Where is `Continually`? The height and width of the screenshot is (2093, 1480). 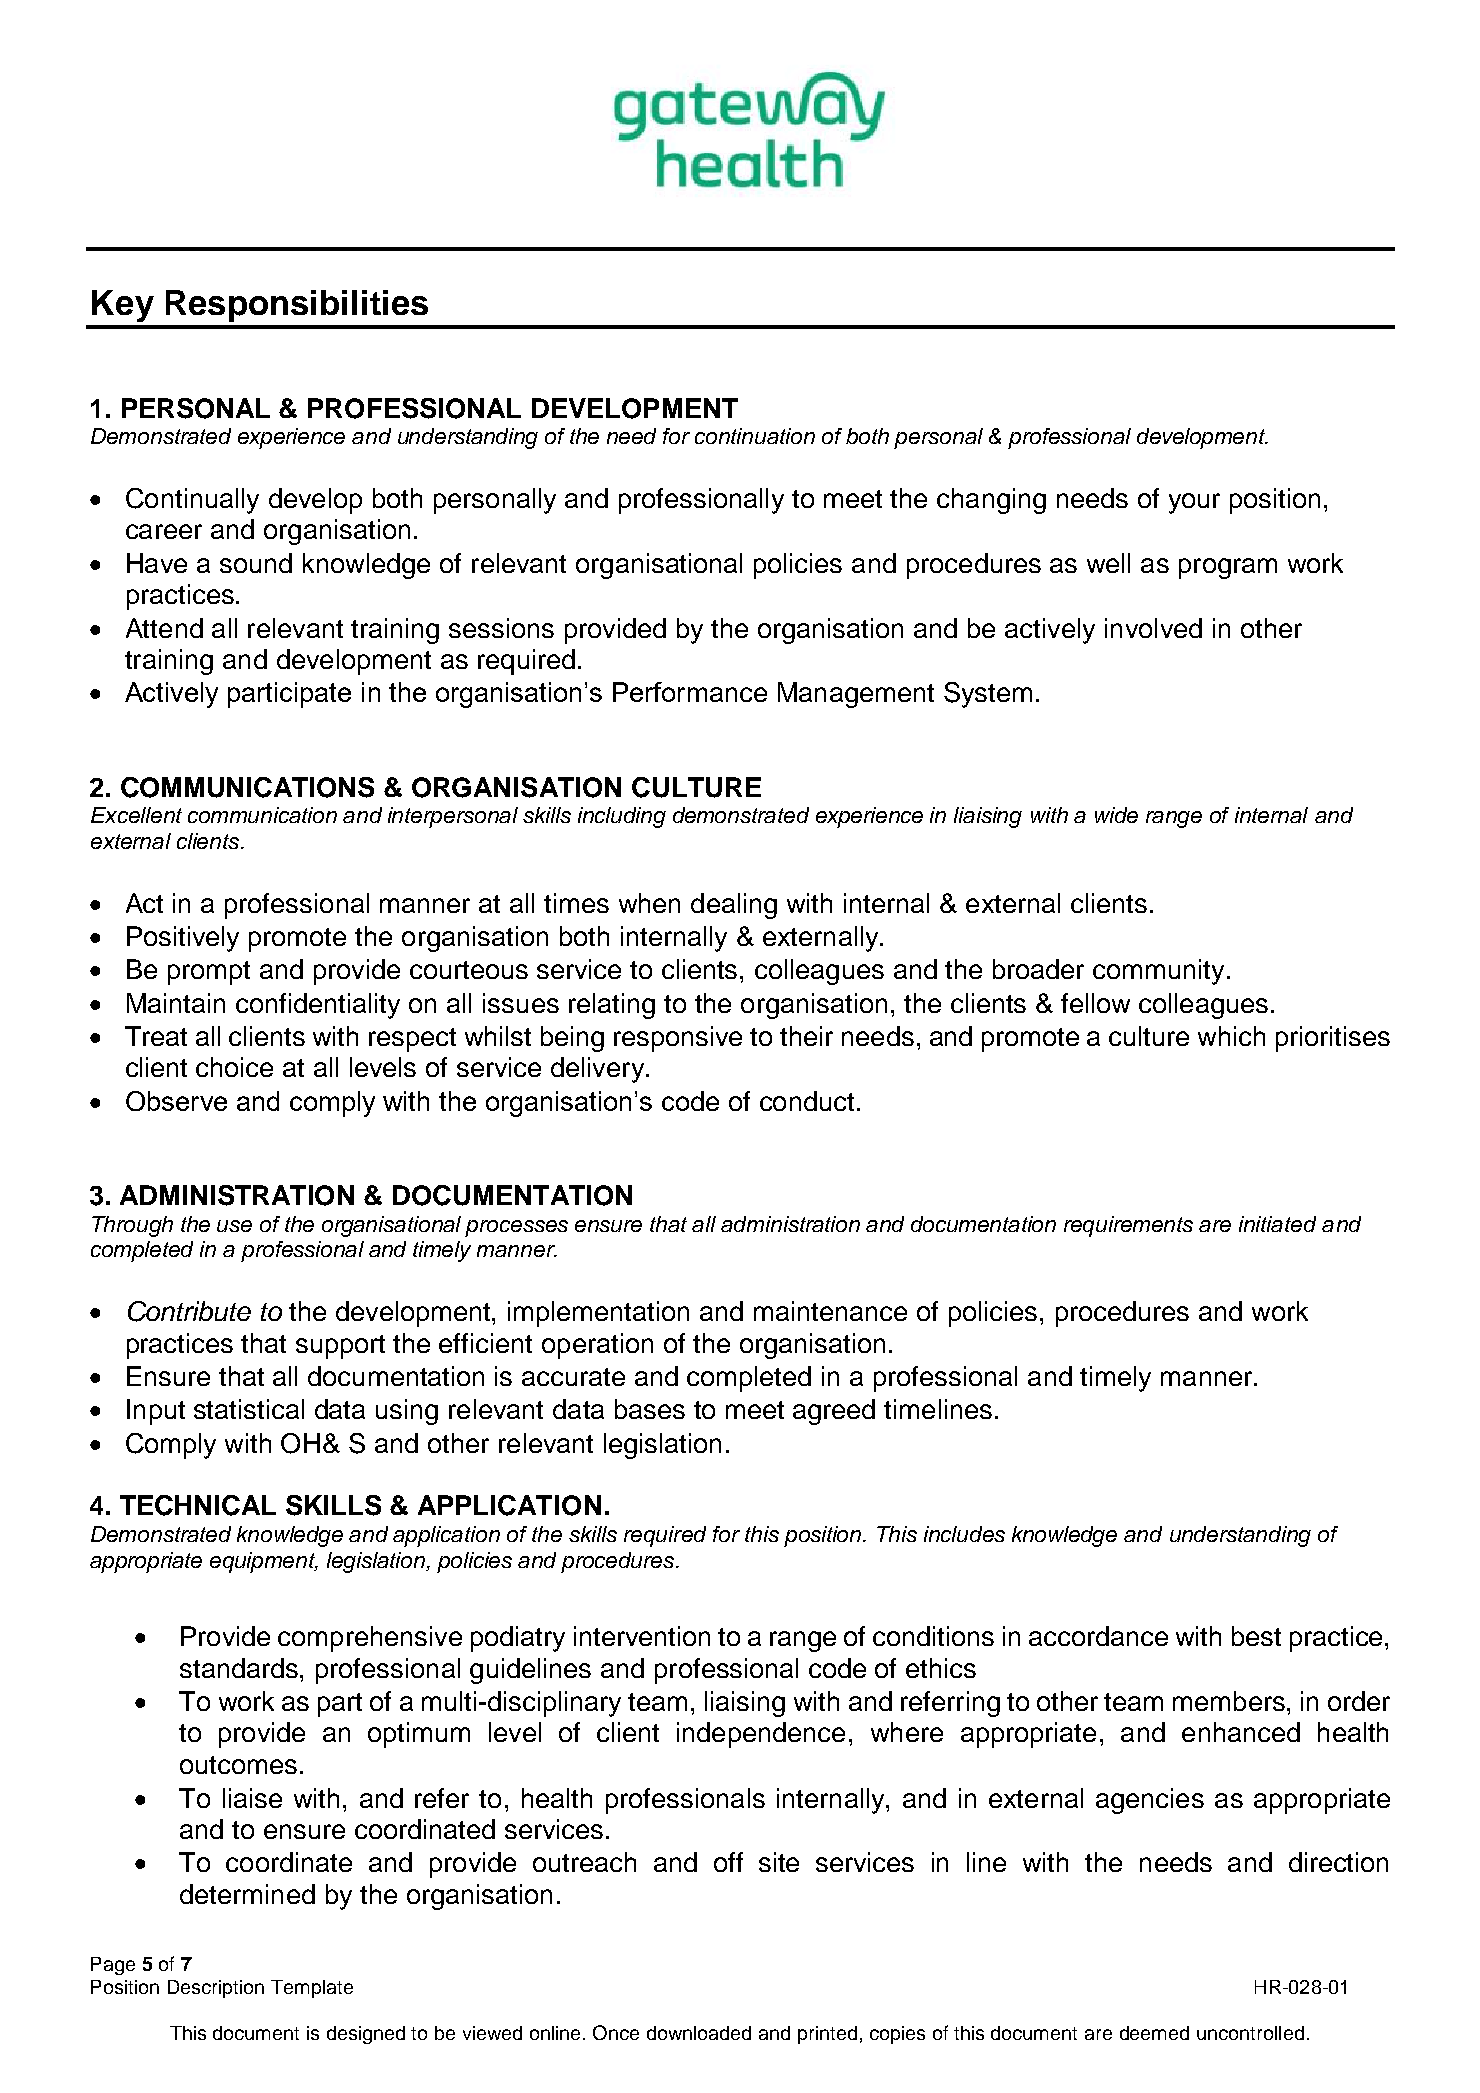
Continually is located at coordinates (192, 501).
